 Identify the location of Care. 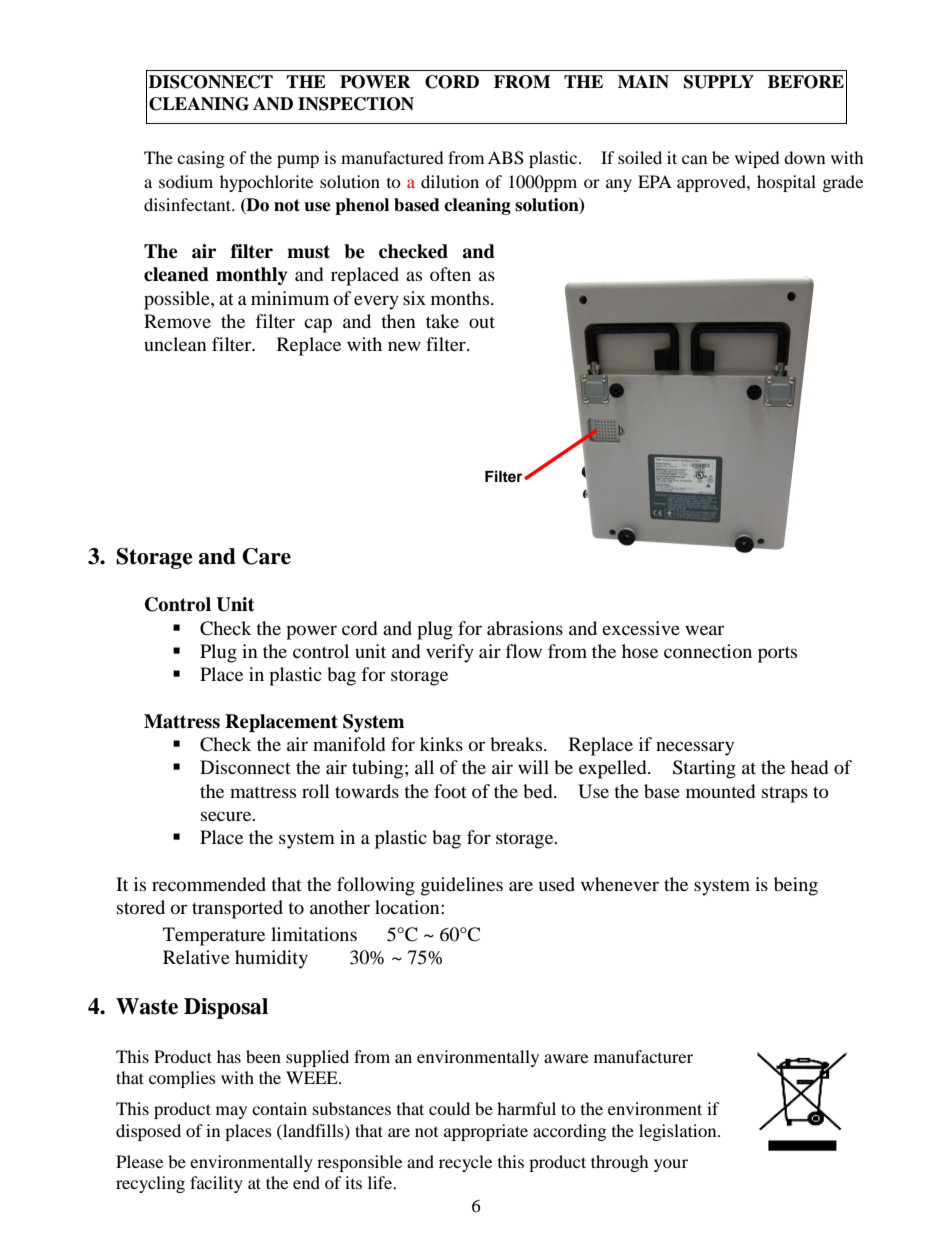
(266, 556).
